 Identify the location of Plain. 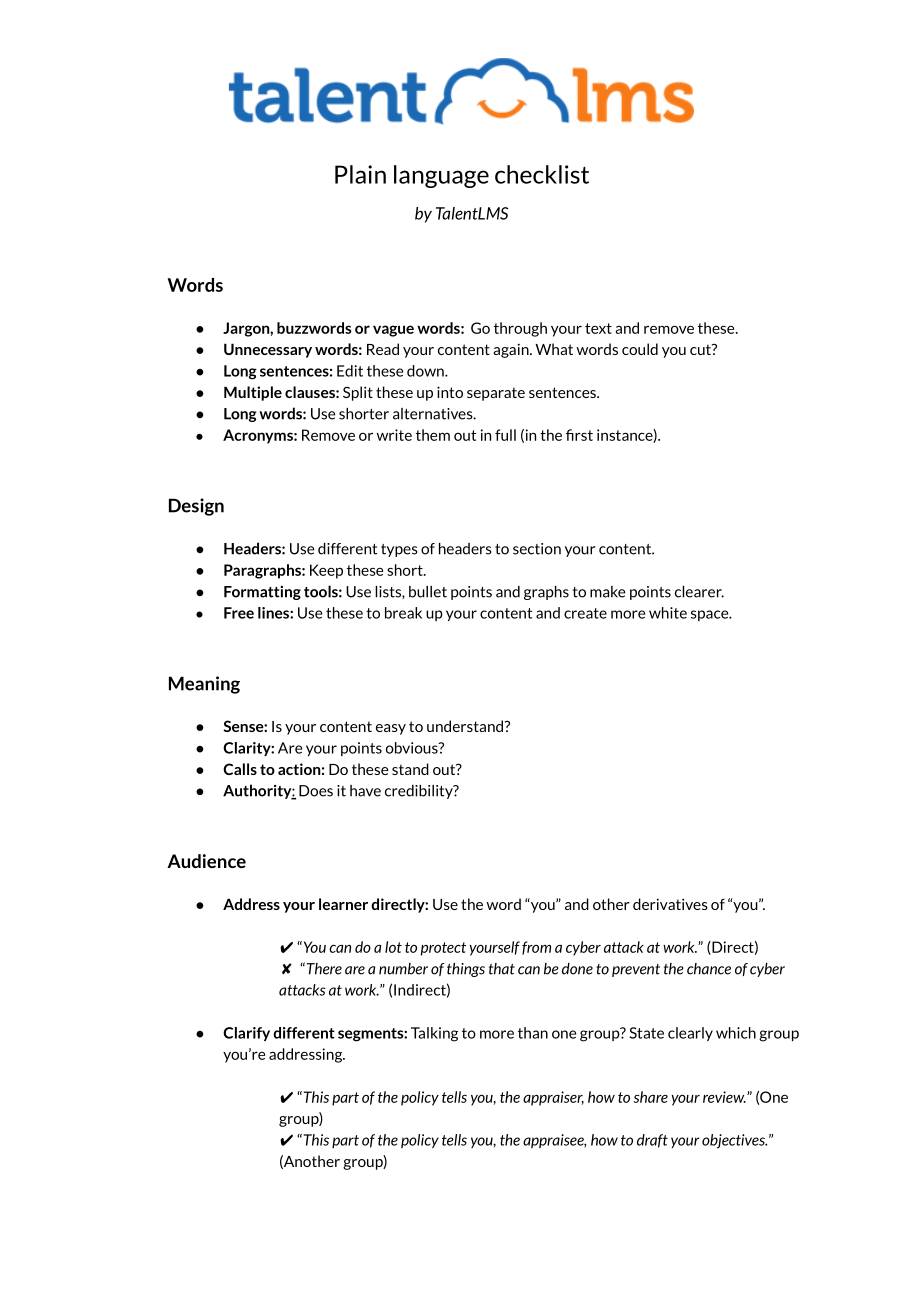
(360, 174).
